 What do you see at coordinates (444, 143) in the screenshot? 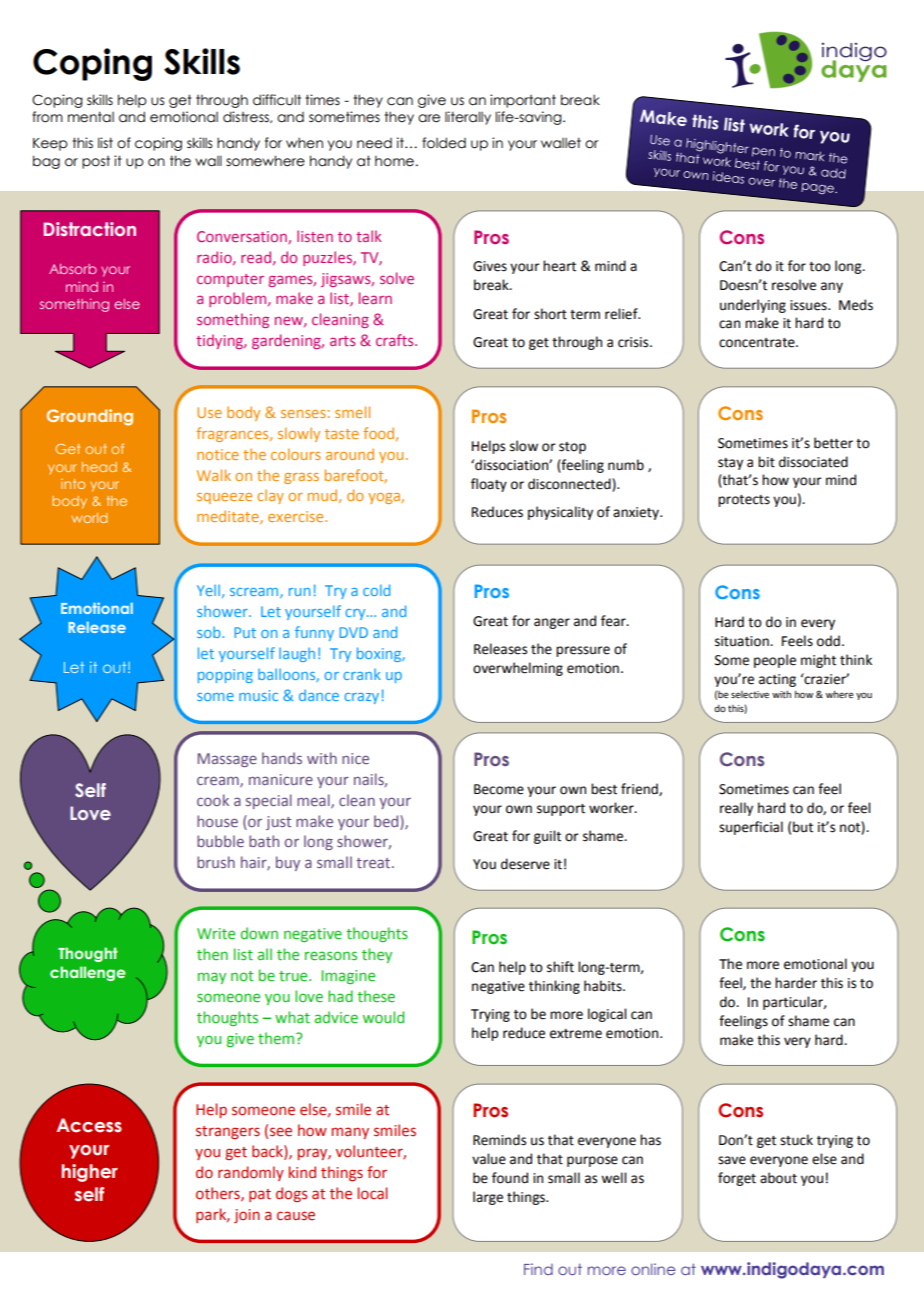
I see `folded` at bounding box center [444, 143].
